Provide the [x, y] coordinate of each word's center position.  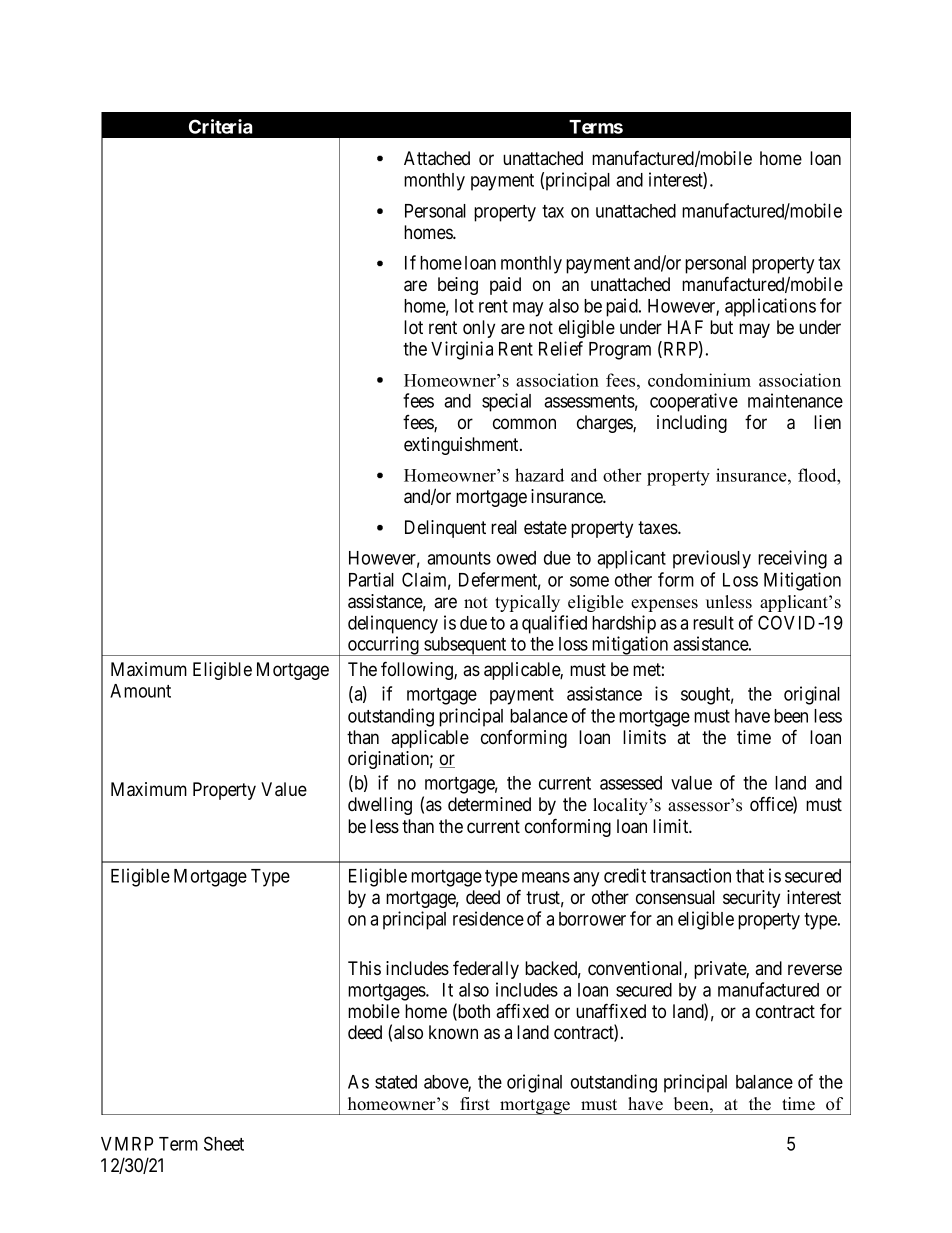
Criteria [220, 126]
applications [770, 307]
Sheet [224, 1143]
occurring [383, 646]
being [458, 286]
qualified [554, 624]
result [713, 623]
